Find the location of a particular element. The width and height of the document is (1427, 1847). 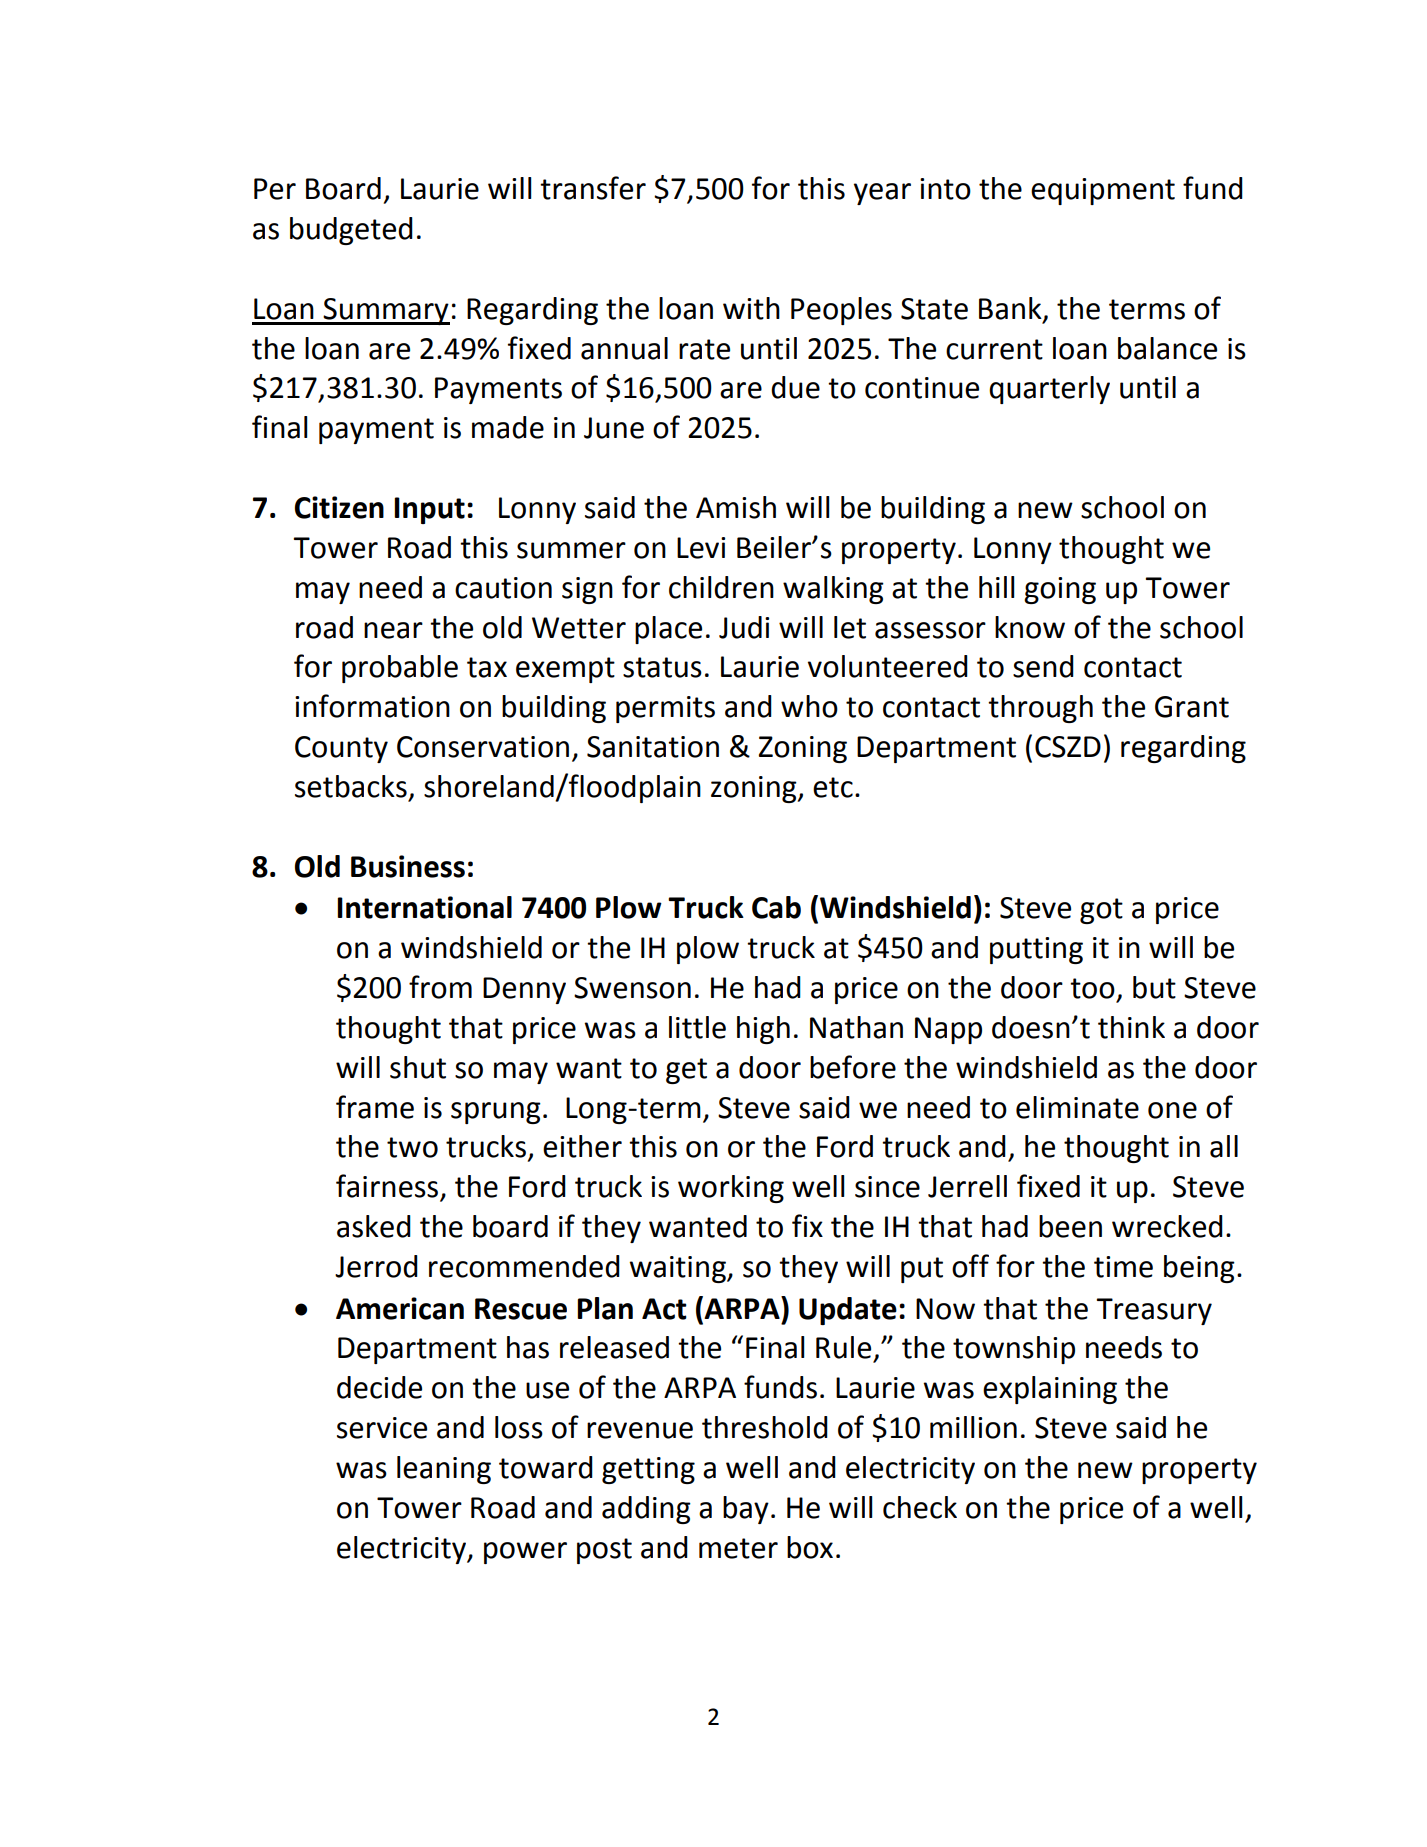

tax is located at coordinates (487, 667).
